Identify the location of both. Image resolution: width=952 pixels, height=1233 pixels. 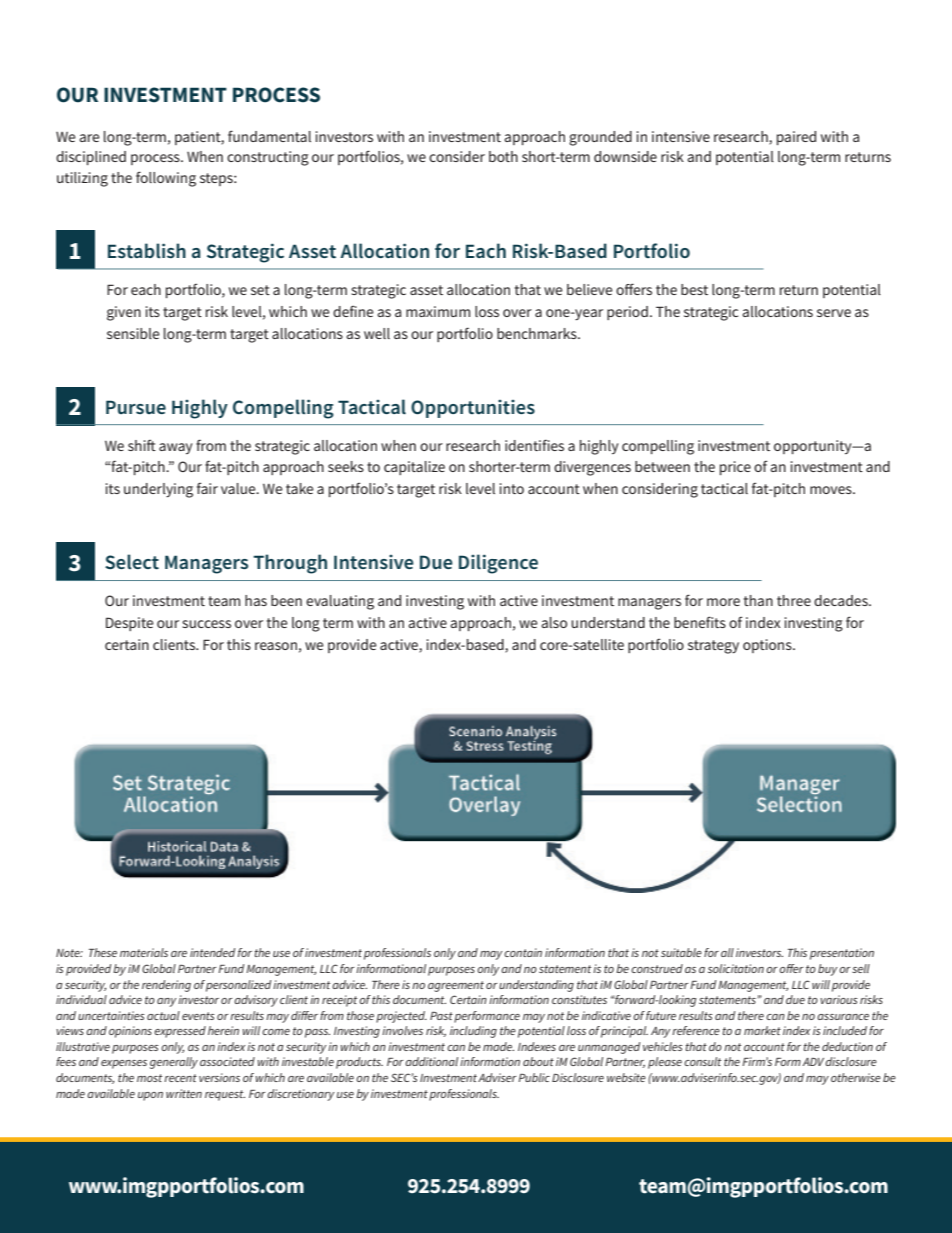
(503, 156).
